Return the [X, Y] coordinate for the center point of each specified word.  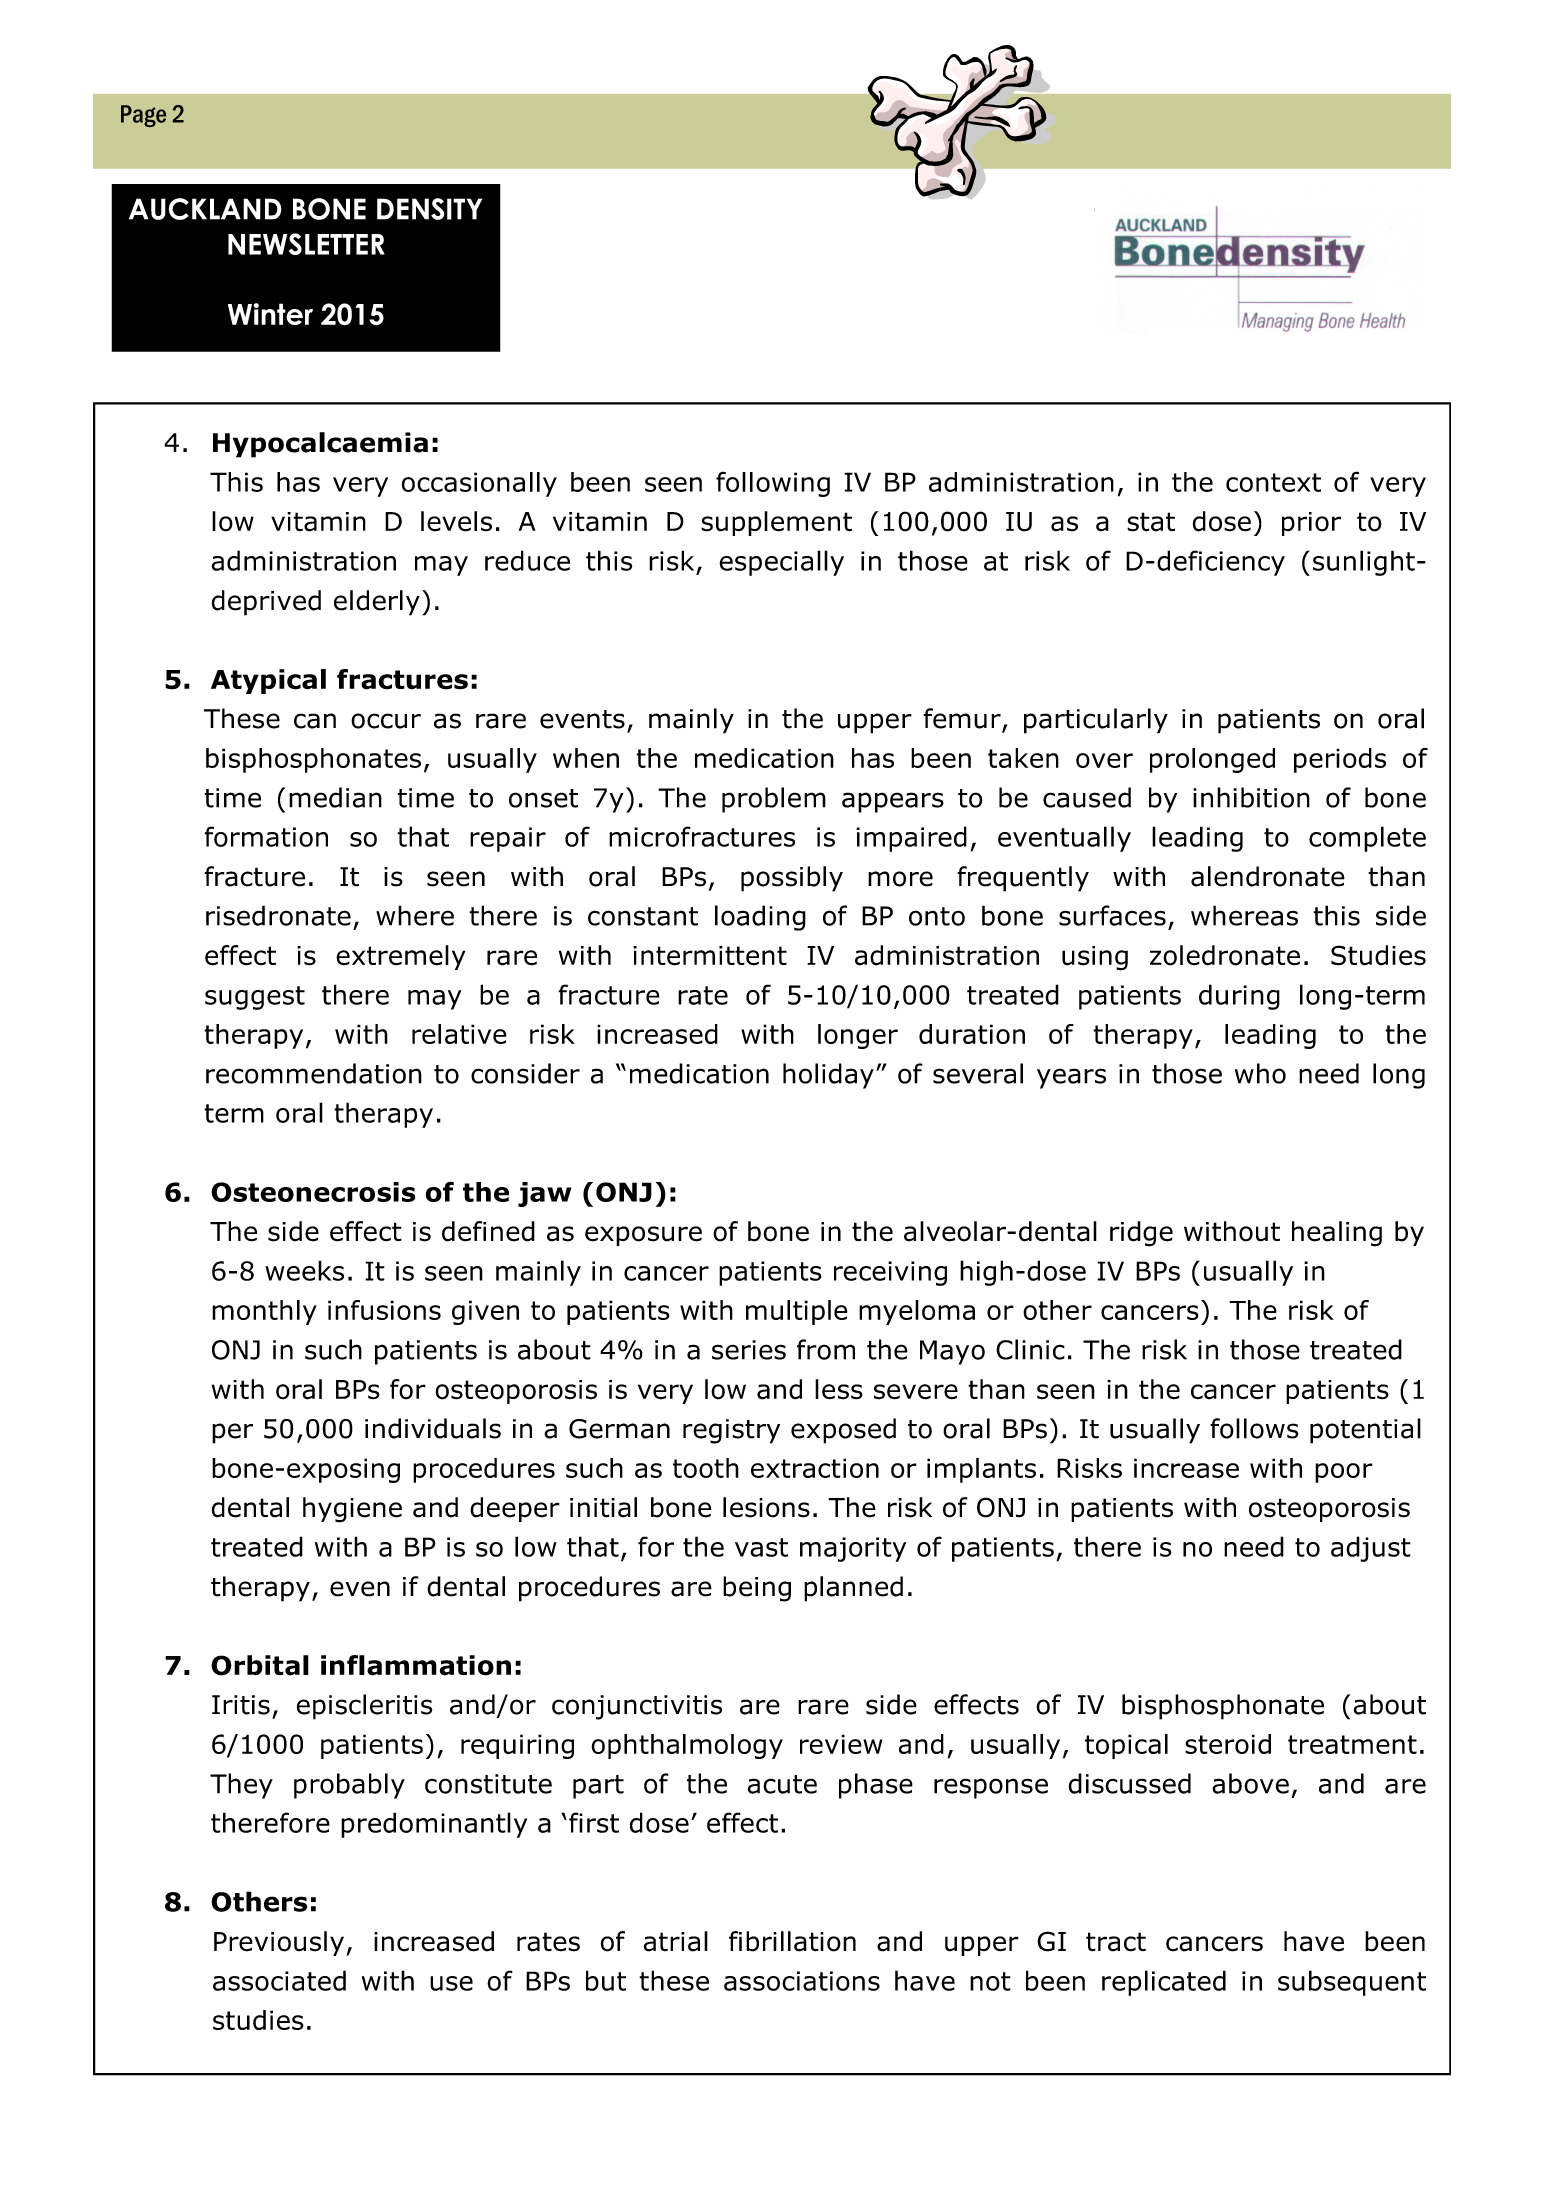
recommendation [314, 1073]
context [1273, 482]
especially [781, 563]
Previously [279, 1943]
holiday [828, 1076]
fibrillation [792, 1941]
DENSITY [429, 209]
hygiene [352, 1510]
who [1260, 1073]
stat [1151, 522]
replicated [1164, 1983]
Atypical [268, 681]
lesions [766, 1507]
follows [1254, 1428]
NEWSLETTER [306, 244]
